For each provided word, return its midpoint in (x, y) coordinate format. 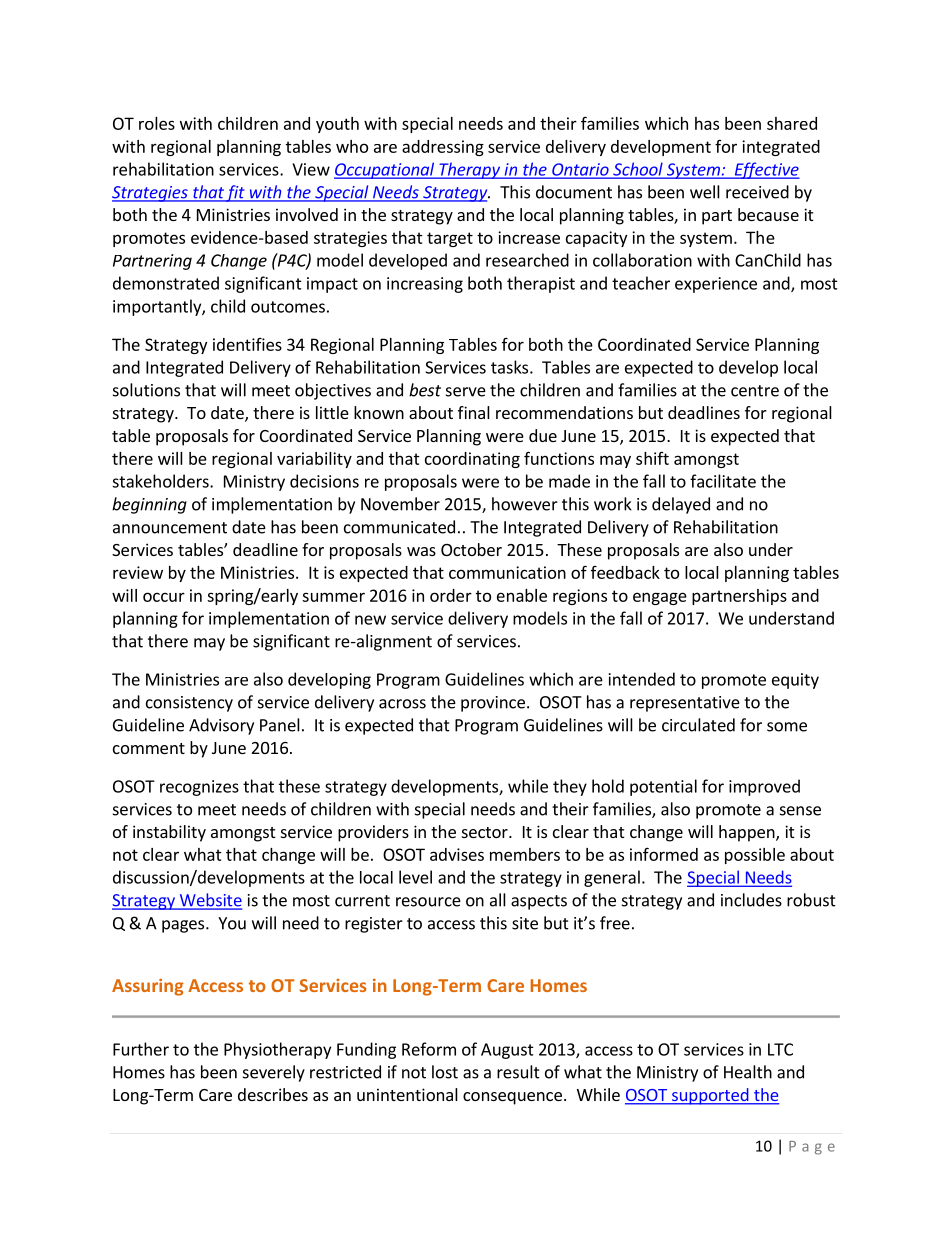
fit (236, 193)
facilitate (723, 481)
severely (274, 1073)
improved (764, 787)
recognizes (199, 788)
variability (314, 460)
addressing (443, 148)
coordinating (472, 460)
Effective (766, 170)
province (493, 704)
